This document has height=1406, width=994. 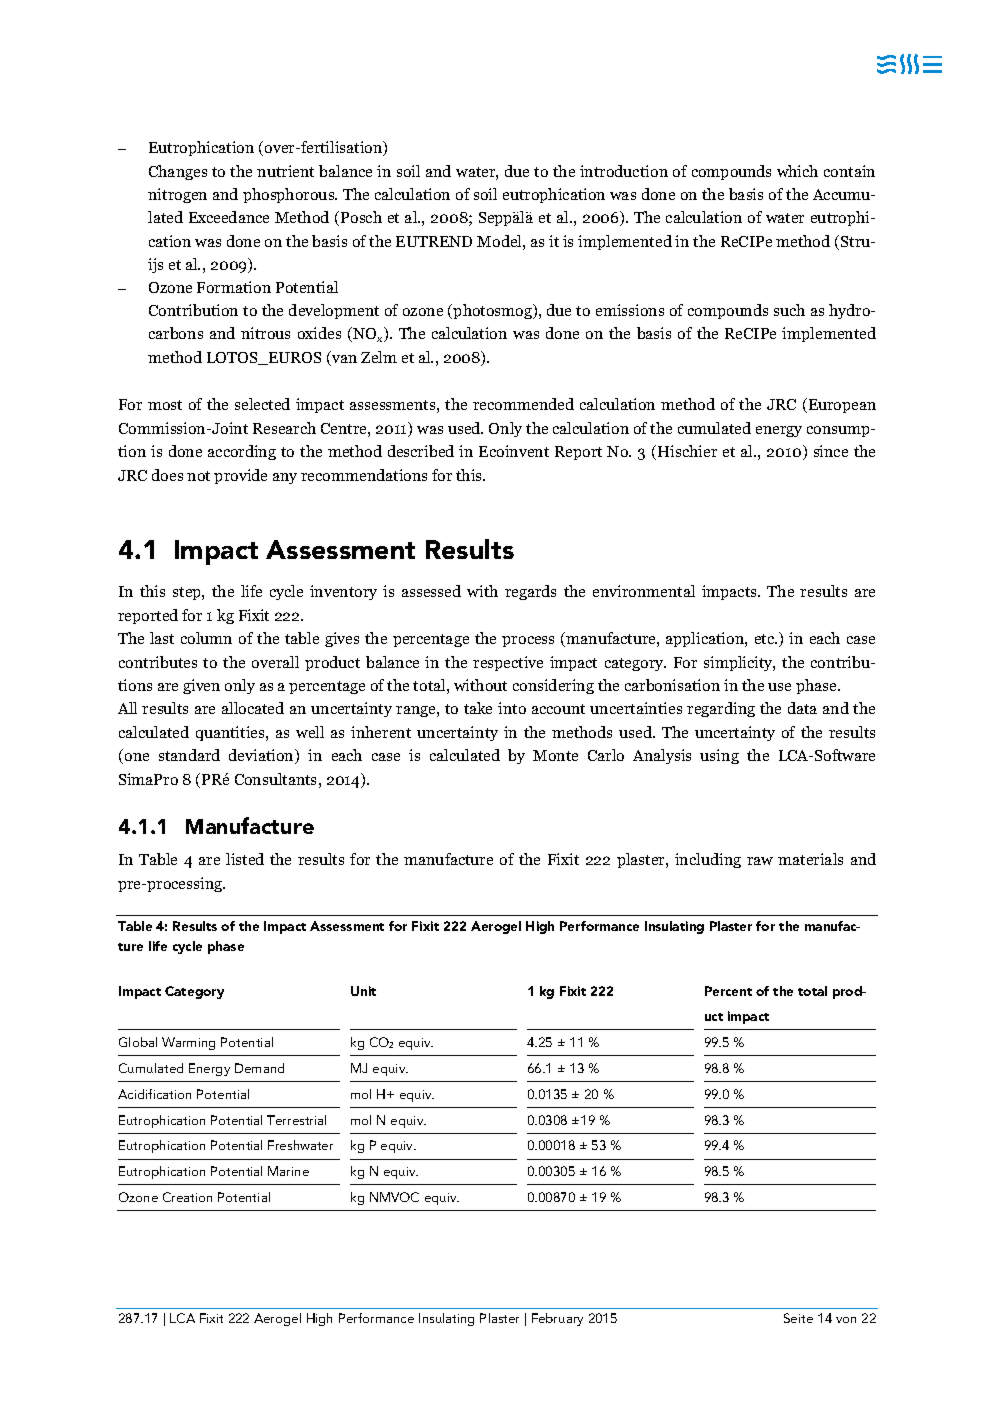 I want to click on Marine, so click(x=288, y=1171).
